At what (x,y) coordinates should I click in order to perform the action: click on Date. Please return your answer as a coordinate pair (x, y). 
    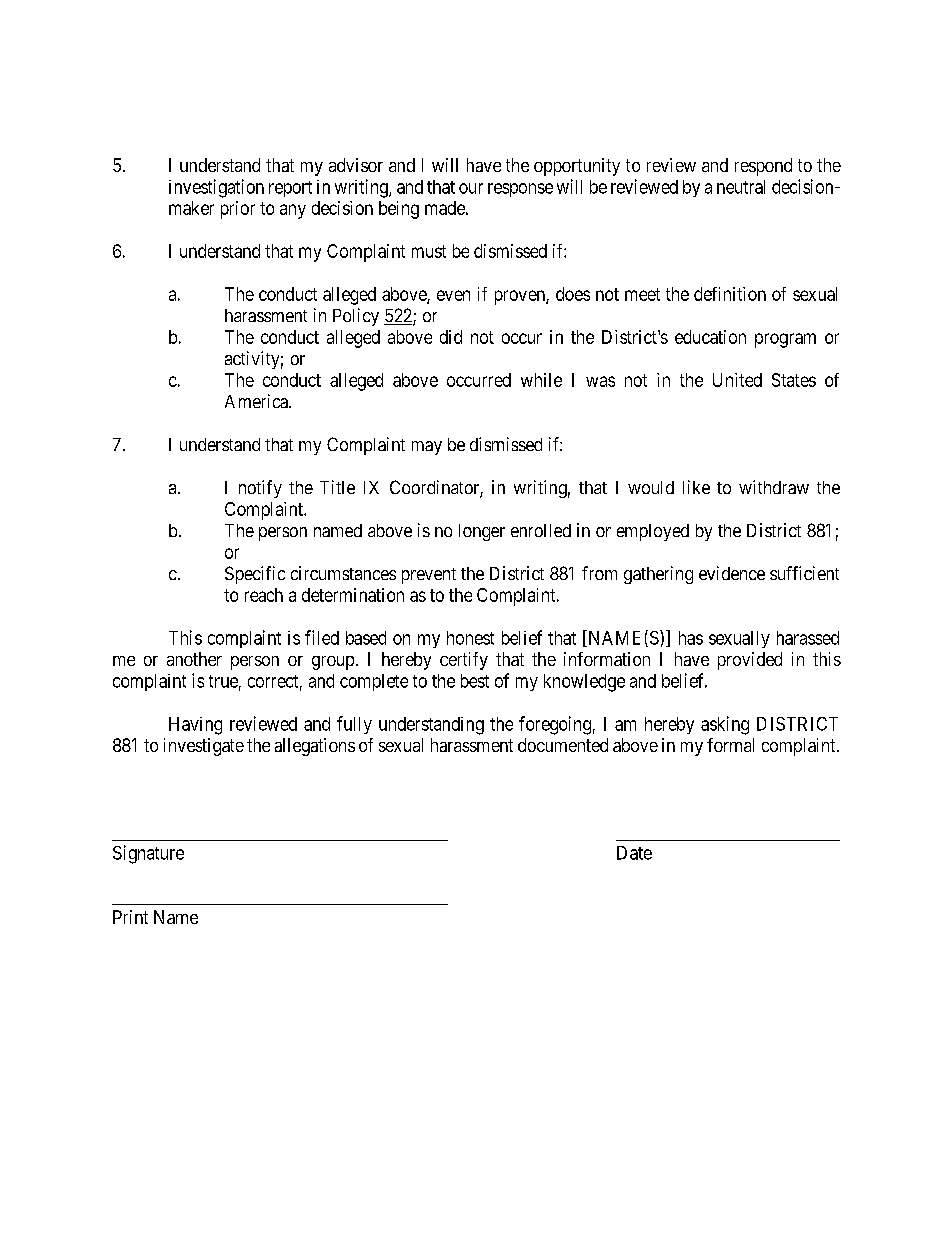
    Looking at the image, I should click on (634, 853).
